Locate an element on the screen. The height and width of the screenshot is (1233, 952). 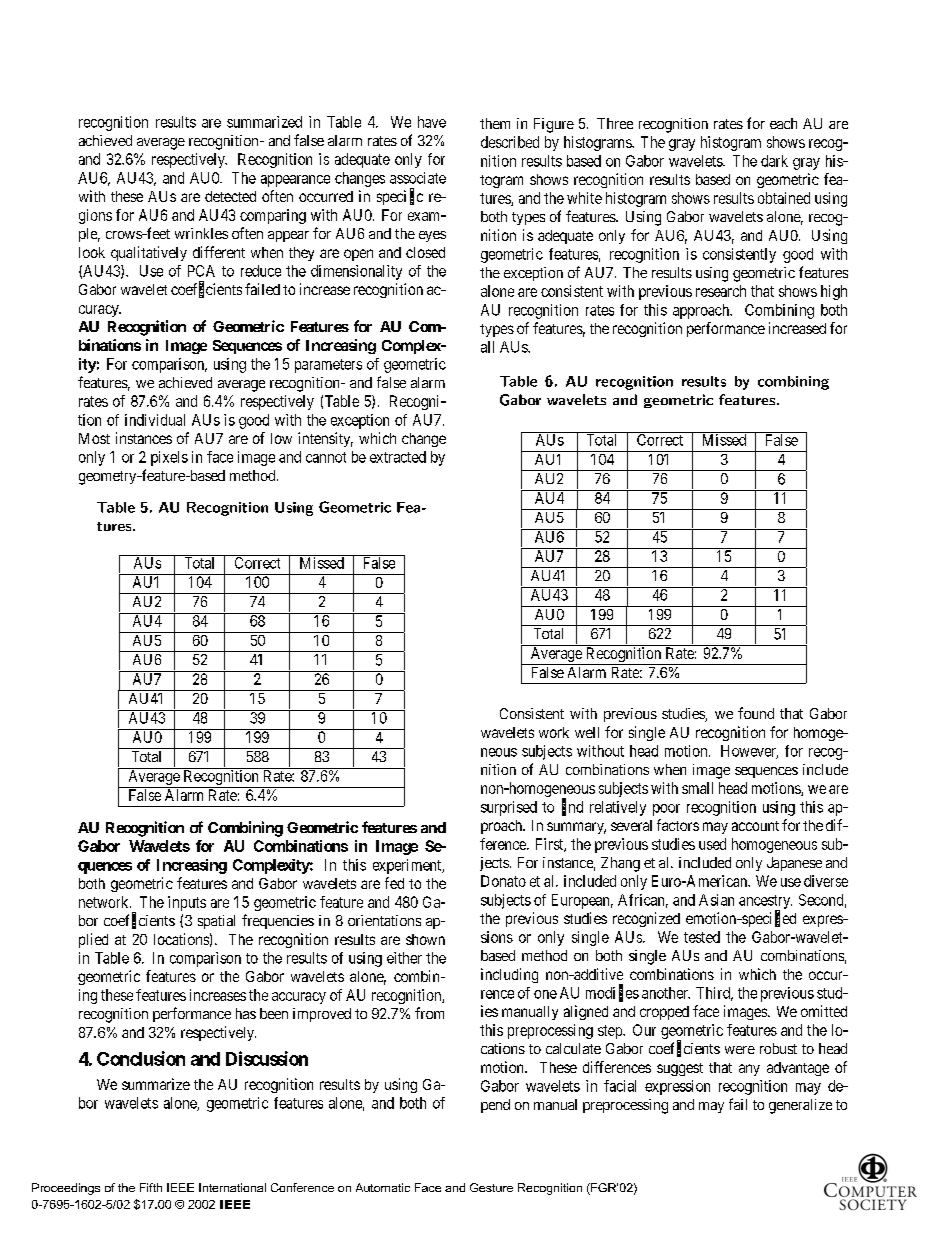
inputs is located at coordinates (187, 903).
